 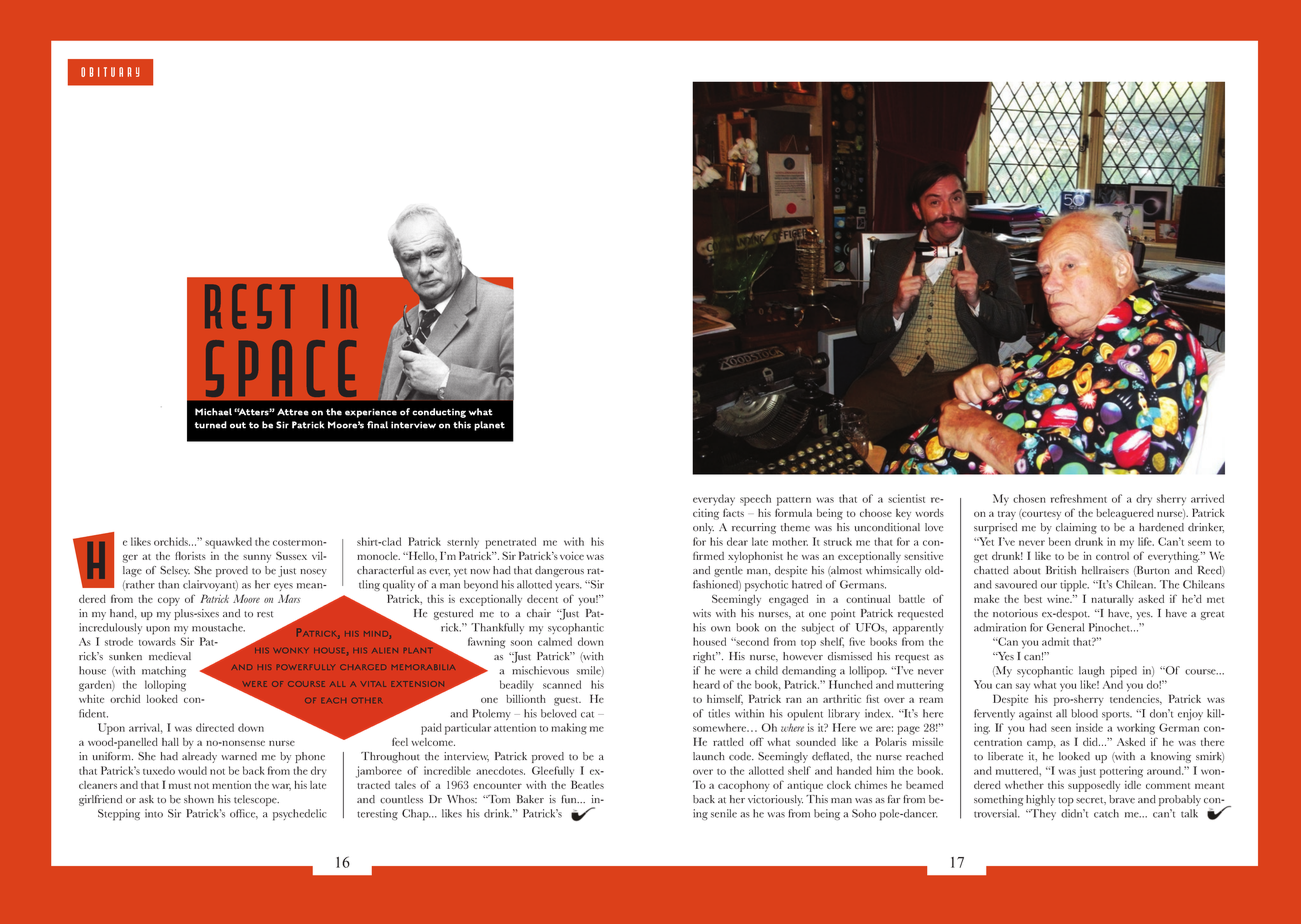 What do you see at coordinates (439, 413) in the screenshot?
I see `conducting` at bounding box center [439, 413].
